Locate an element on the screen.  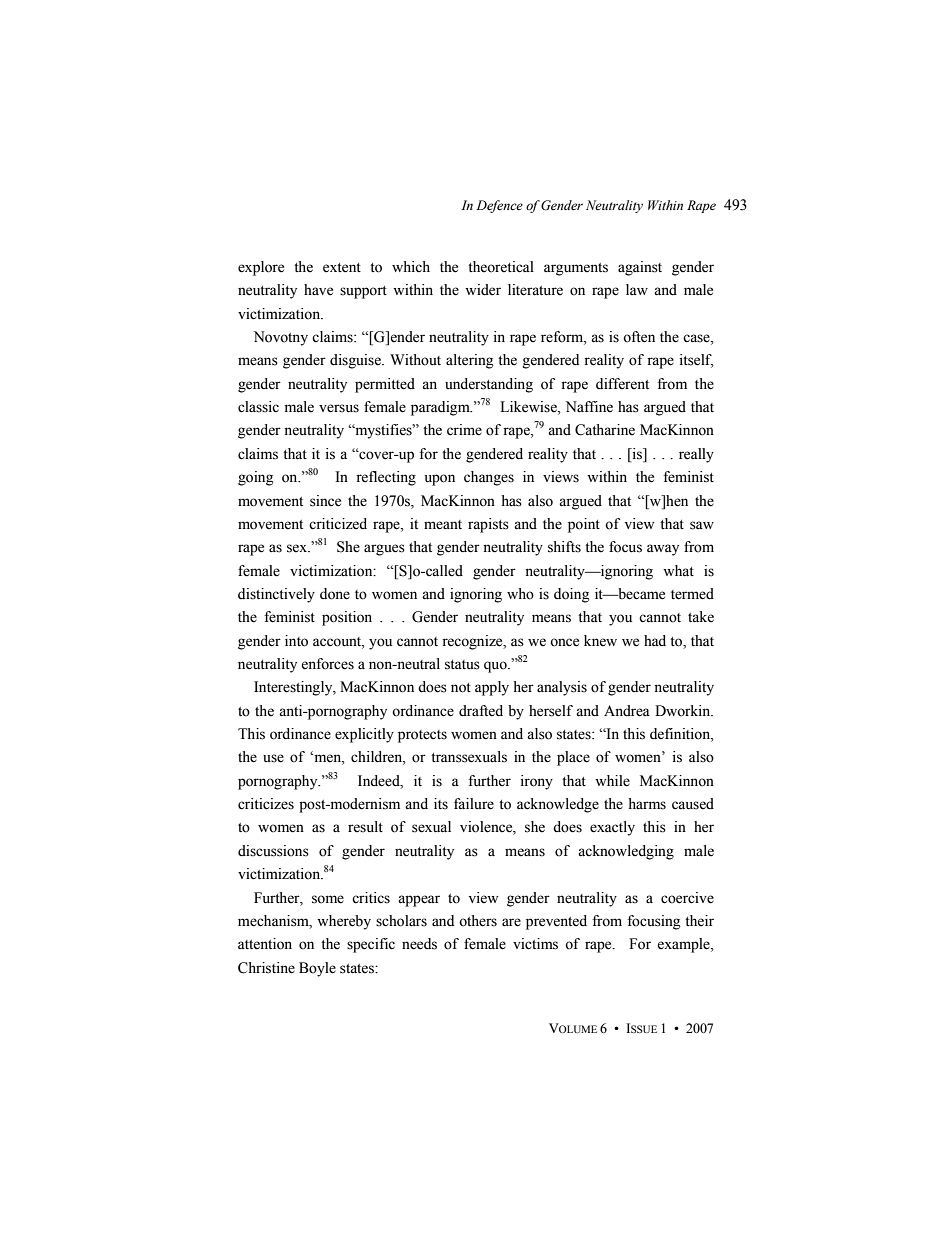
what is located at coordinates (678, 571).
